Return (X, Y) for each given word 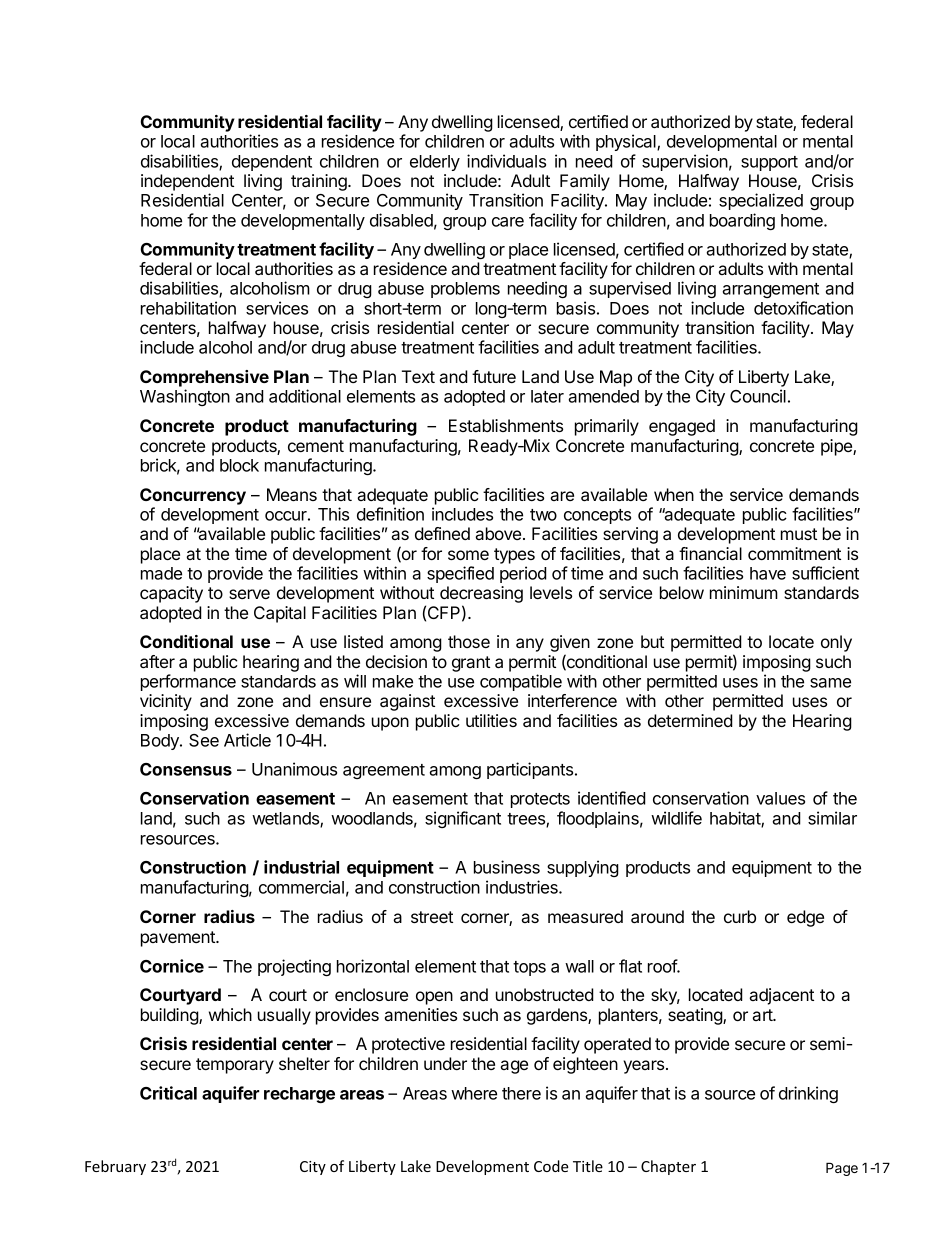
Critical (168, 1093)
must (799, 534)
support (769, 163)
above (500, 533)
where (474, 1093)
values (780, 798)
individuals (506, 161)
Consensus (186, 769)
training (320, 182)
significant (463, 819)
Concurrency (193, 496)
